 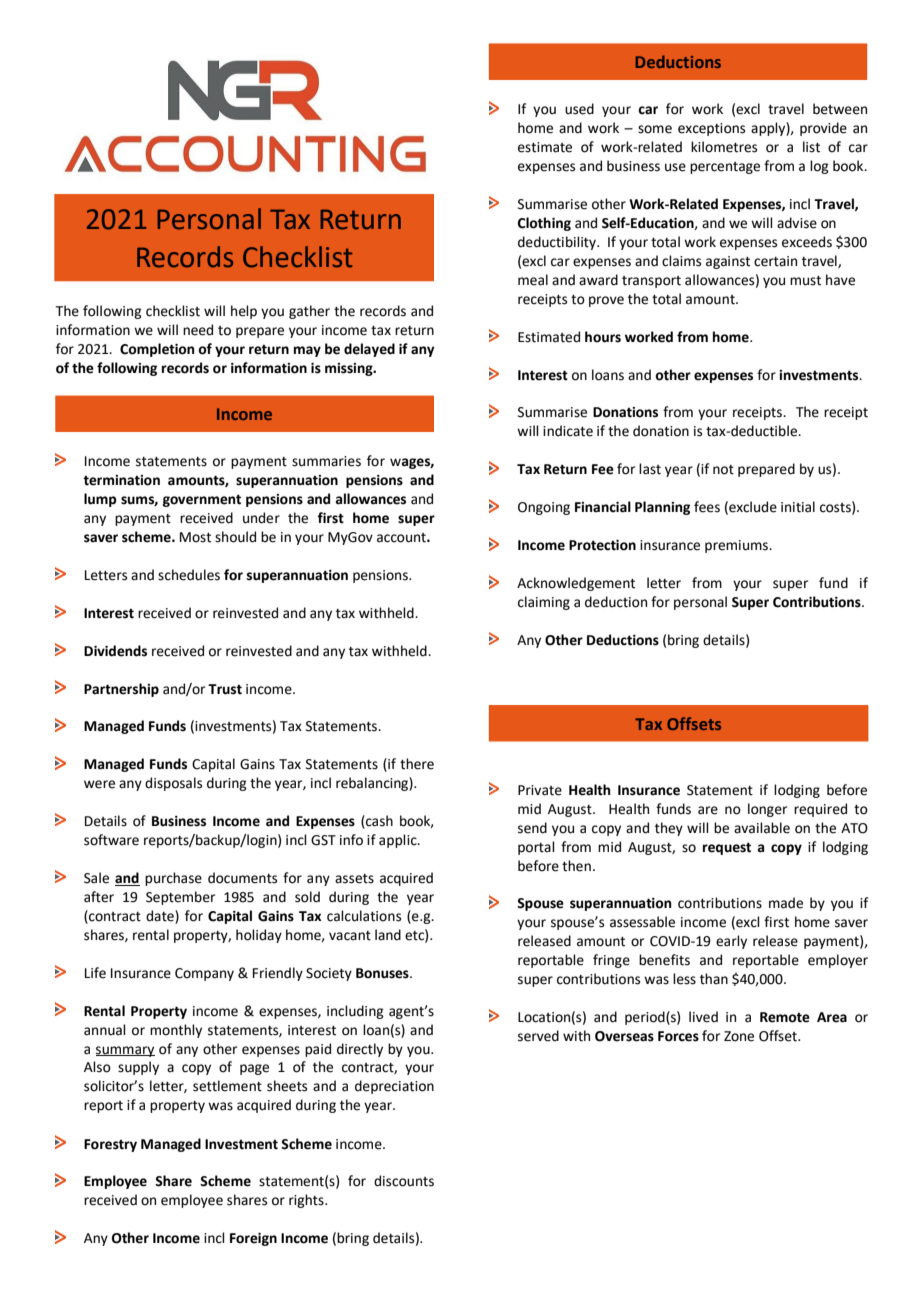 What do you see at coordinates (724, 147) in the image?
I see `kilometres` at bounding box center [724, 147].
